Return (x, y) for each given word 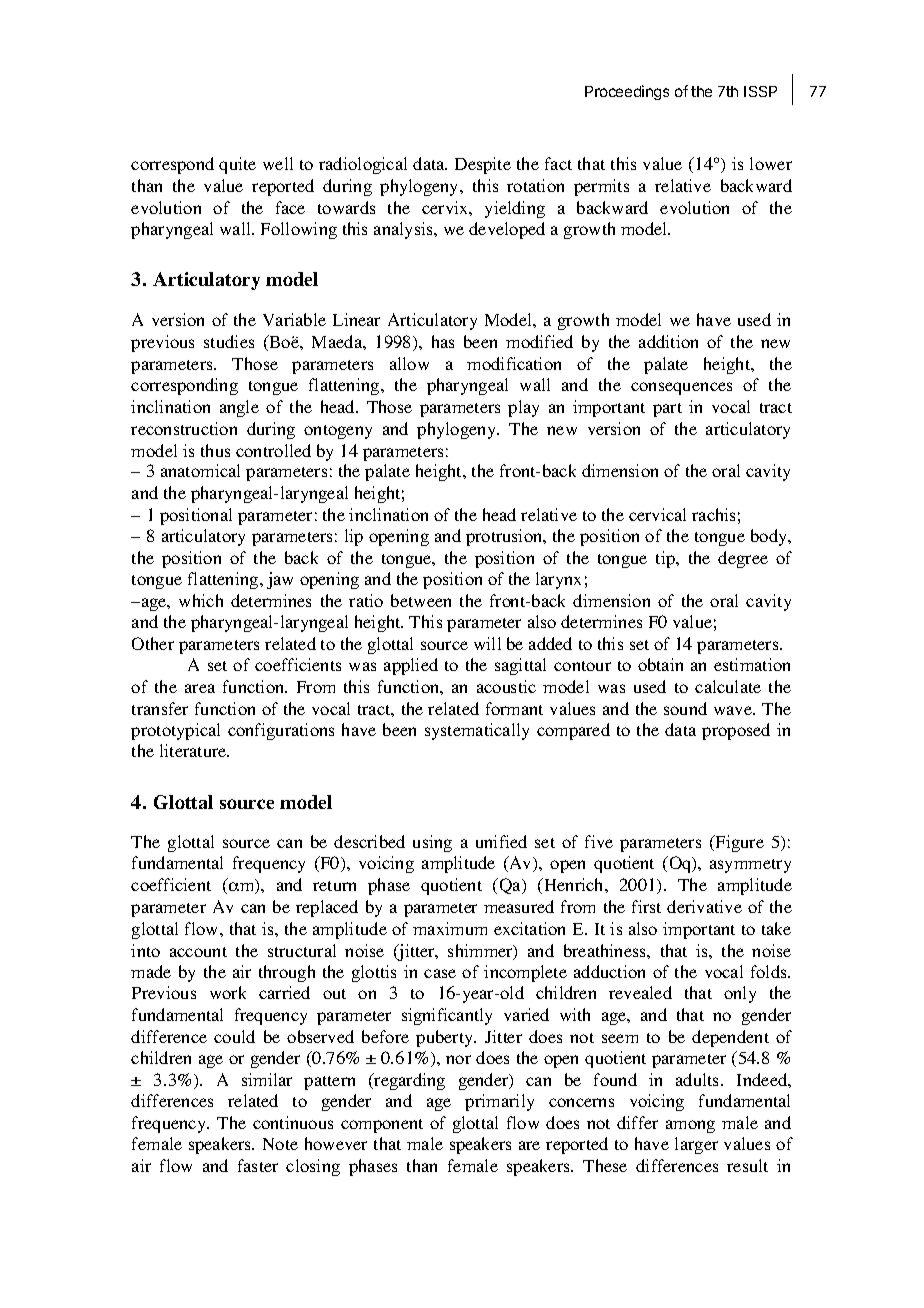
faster (258, 1165)
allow (409, 363)
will (487, 643)
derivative (704, 906)
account (198, 952)
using (432, 843)
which (201, 600)
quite (237, 165)
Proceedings (627, 92)
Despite (483, 165)
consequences (681, 388)
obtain (660, 664)
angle (239, 408)
